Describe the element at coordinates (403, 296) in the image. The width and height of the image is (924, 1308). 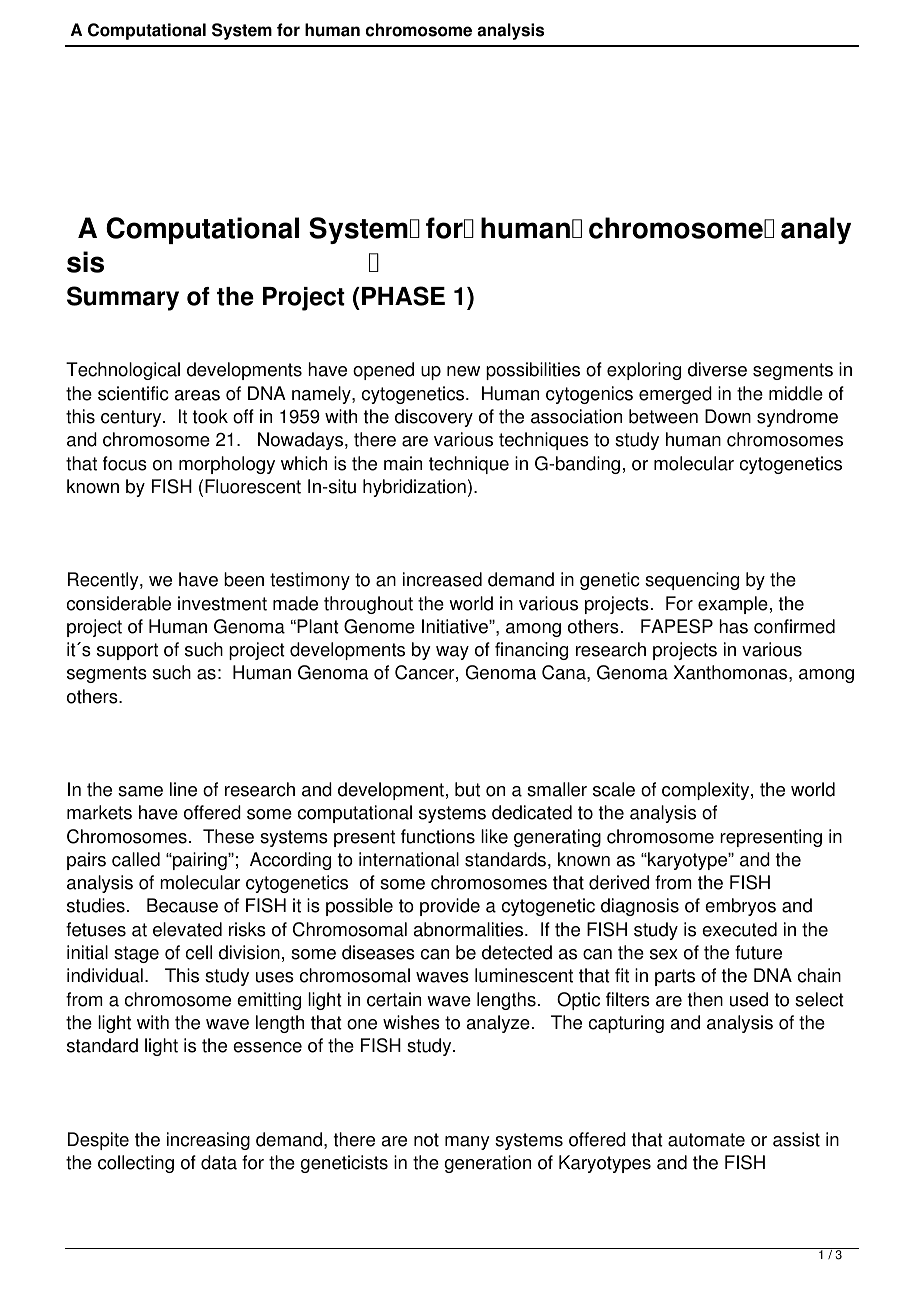
I see `PHASE` at that location.
